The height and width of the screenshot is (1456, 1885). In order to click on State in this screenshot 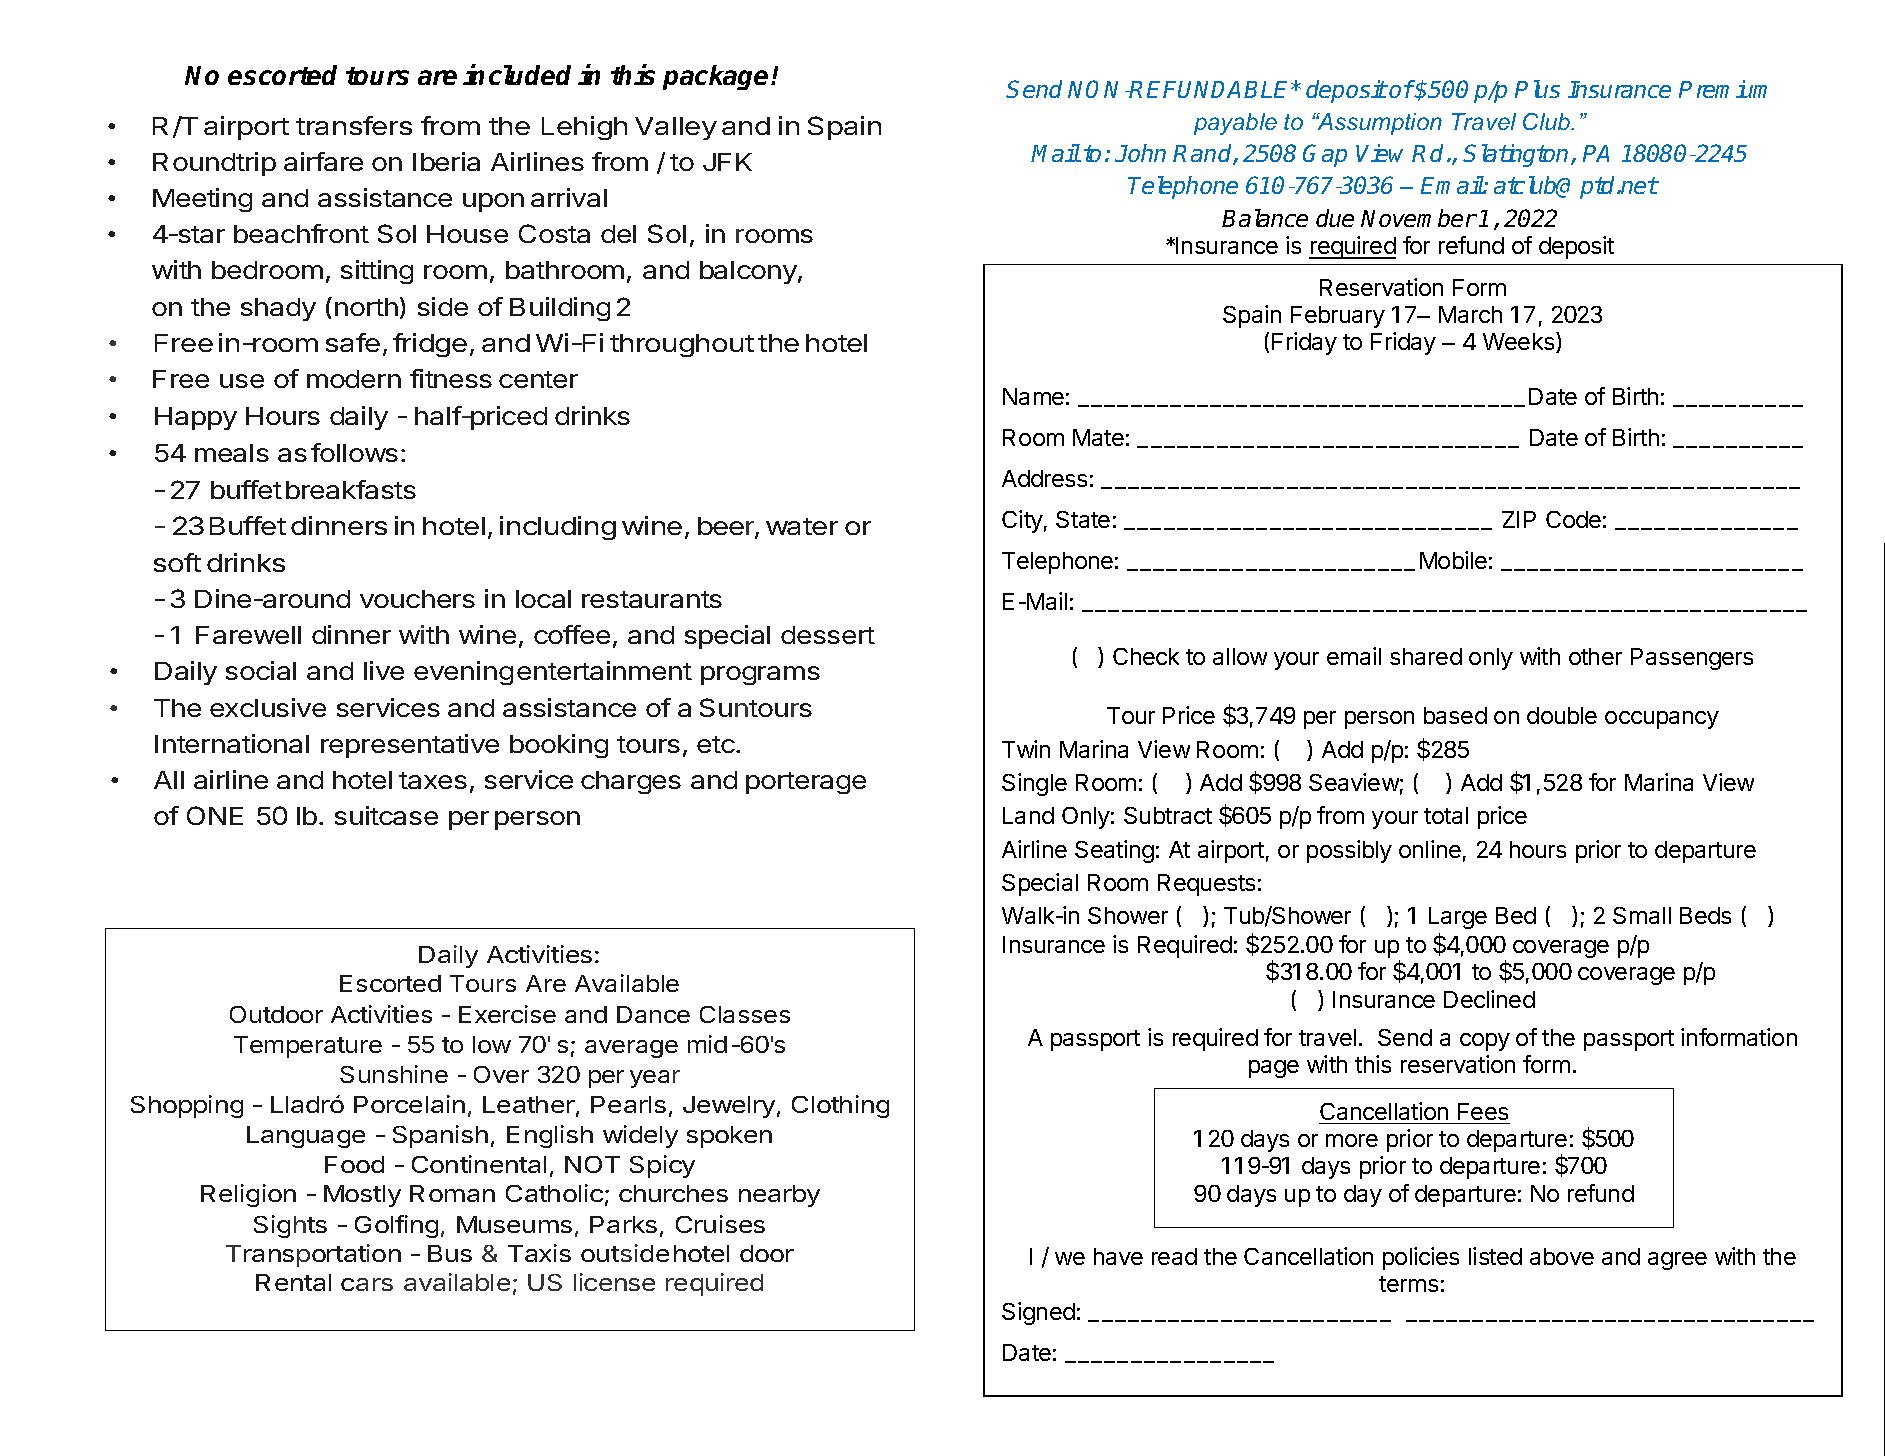, I will do `click(1083, 519)`.
